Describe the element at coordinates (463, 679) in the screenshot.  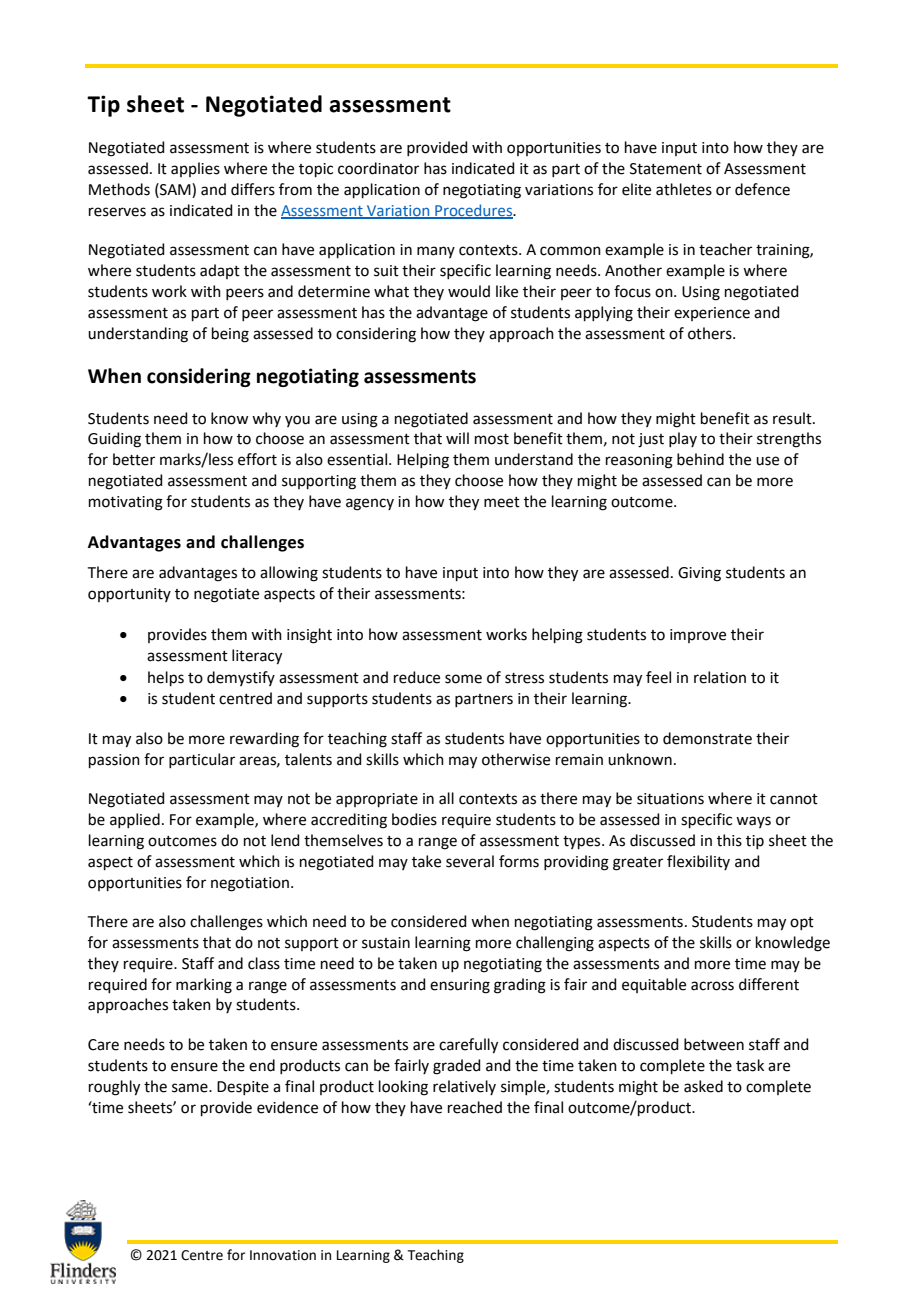
I see `some` at that location.
